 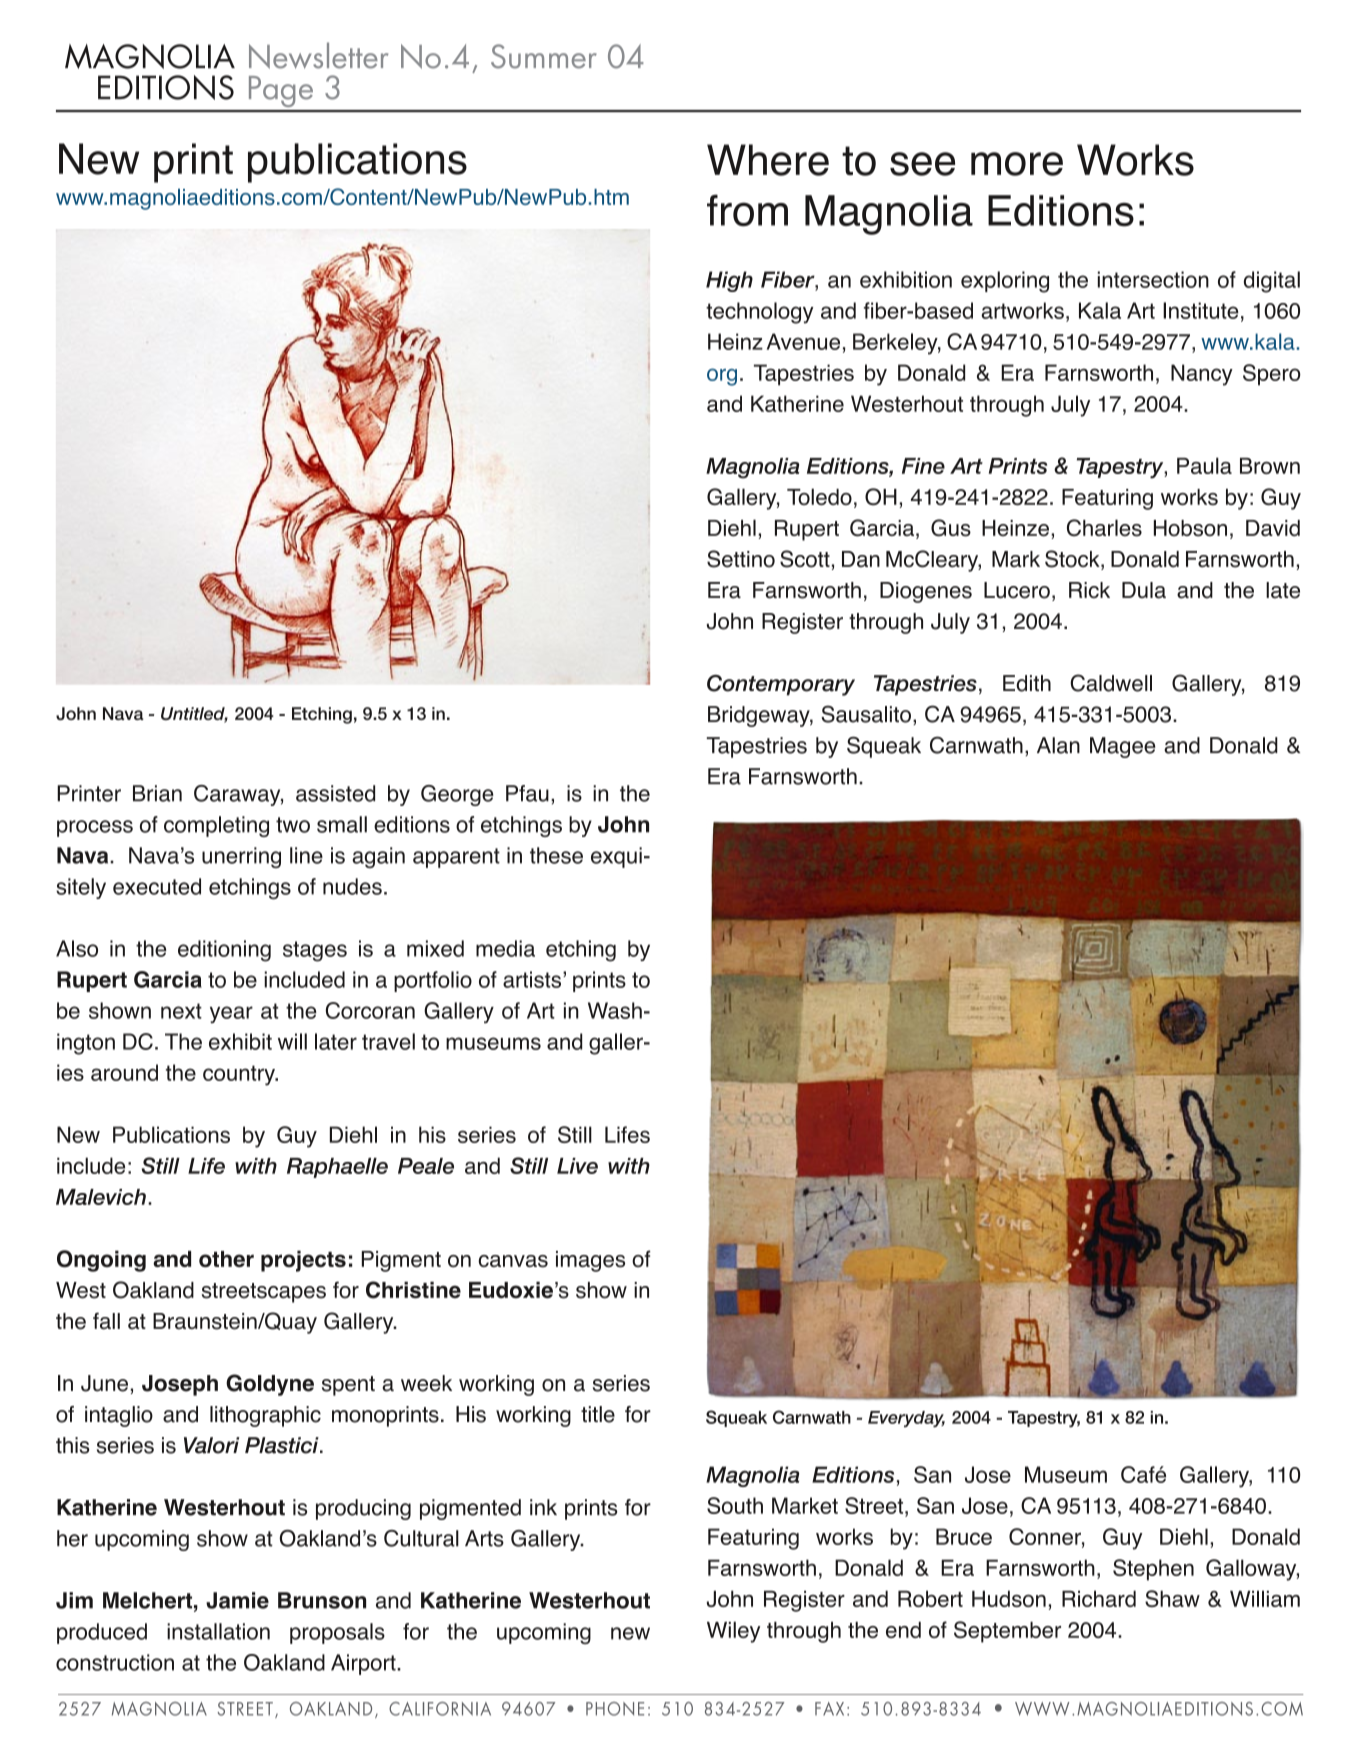 What do you see at coordinates (590, 1261) in the image?
I see `images` at bounding box center [590, 1261].
